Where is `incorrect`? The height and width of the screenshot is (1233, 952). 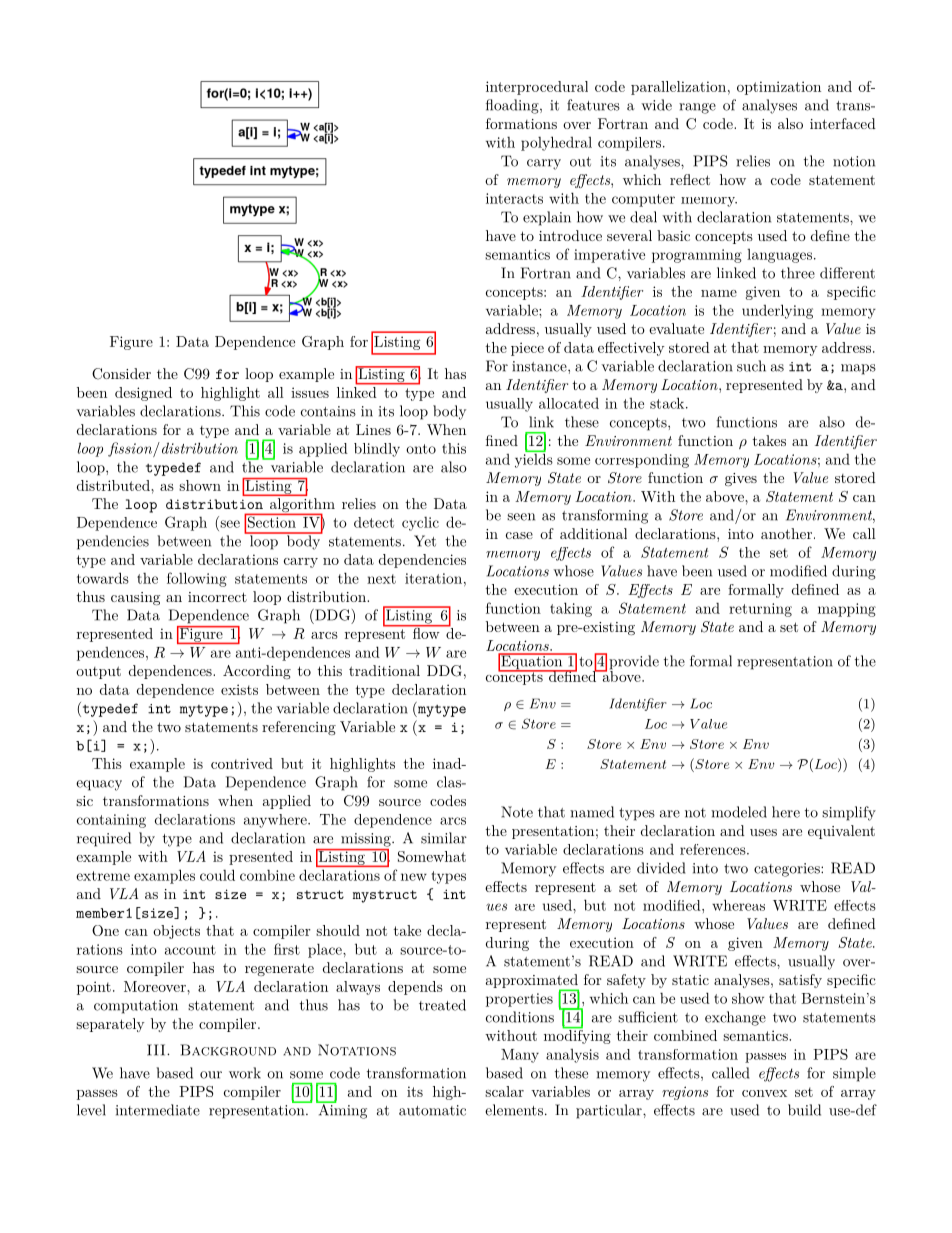
incorrect is located at coordinates (217, 597).
